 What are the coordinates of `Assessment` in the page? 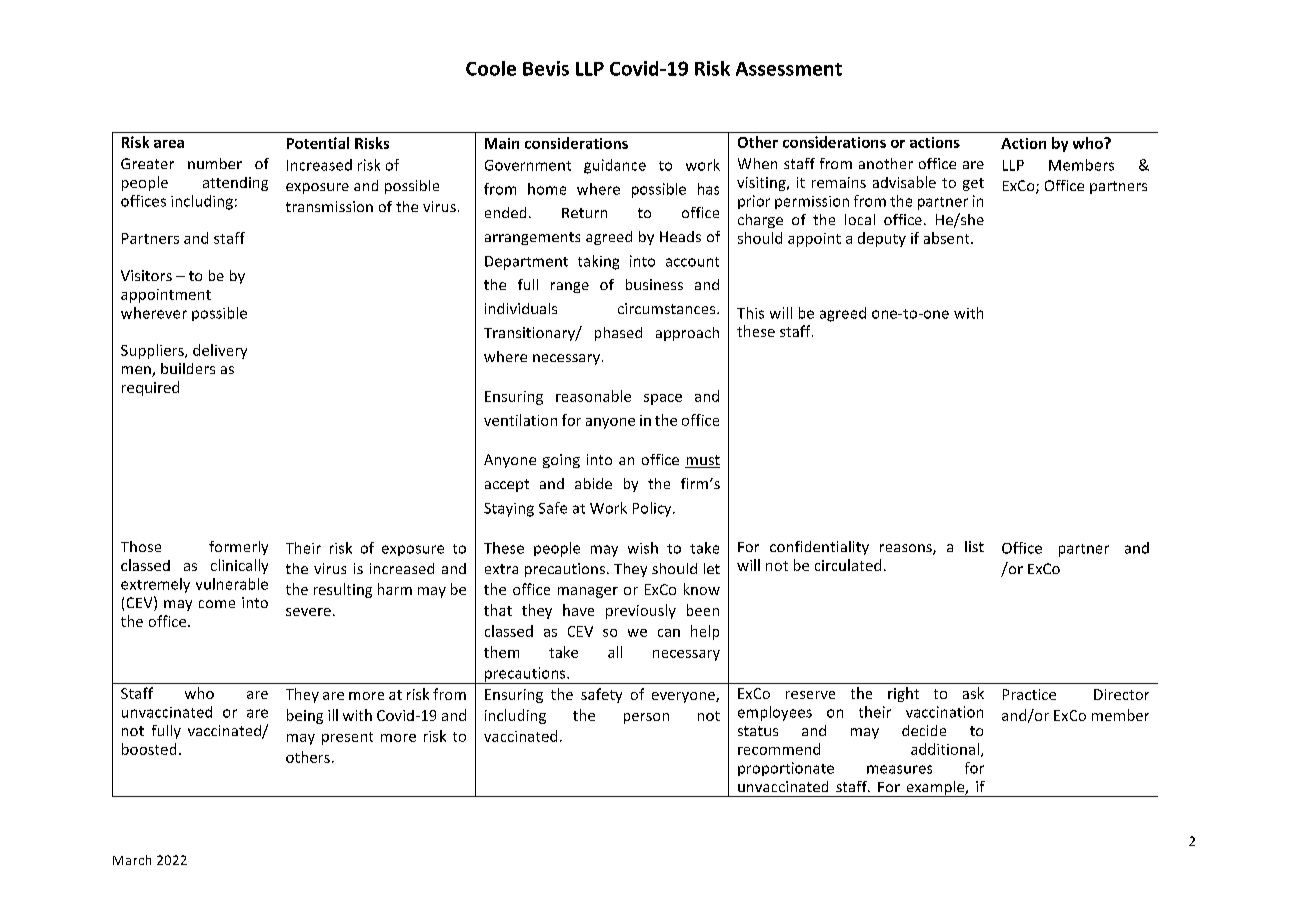 It's located at (789, 69).
